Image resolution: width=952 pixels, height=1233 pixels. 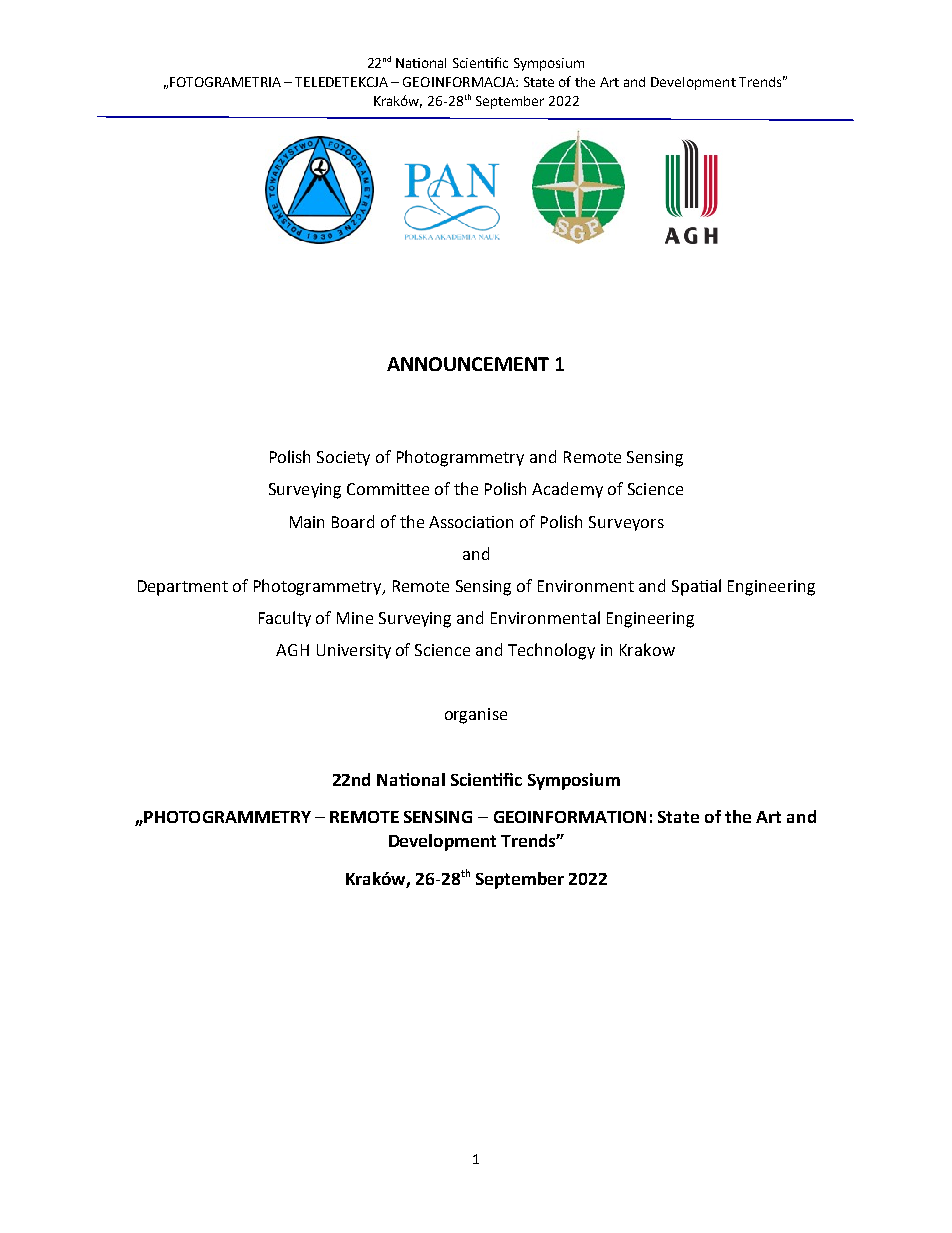 What do you see at coordinates (307, 522) in the page?
I see `Main` at bounding box center [307, 522].
